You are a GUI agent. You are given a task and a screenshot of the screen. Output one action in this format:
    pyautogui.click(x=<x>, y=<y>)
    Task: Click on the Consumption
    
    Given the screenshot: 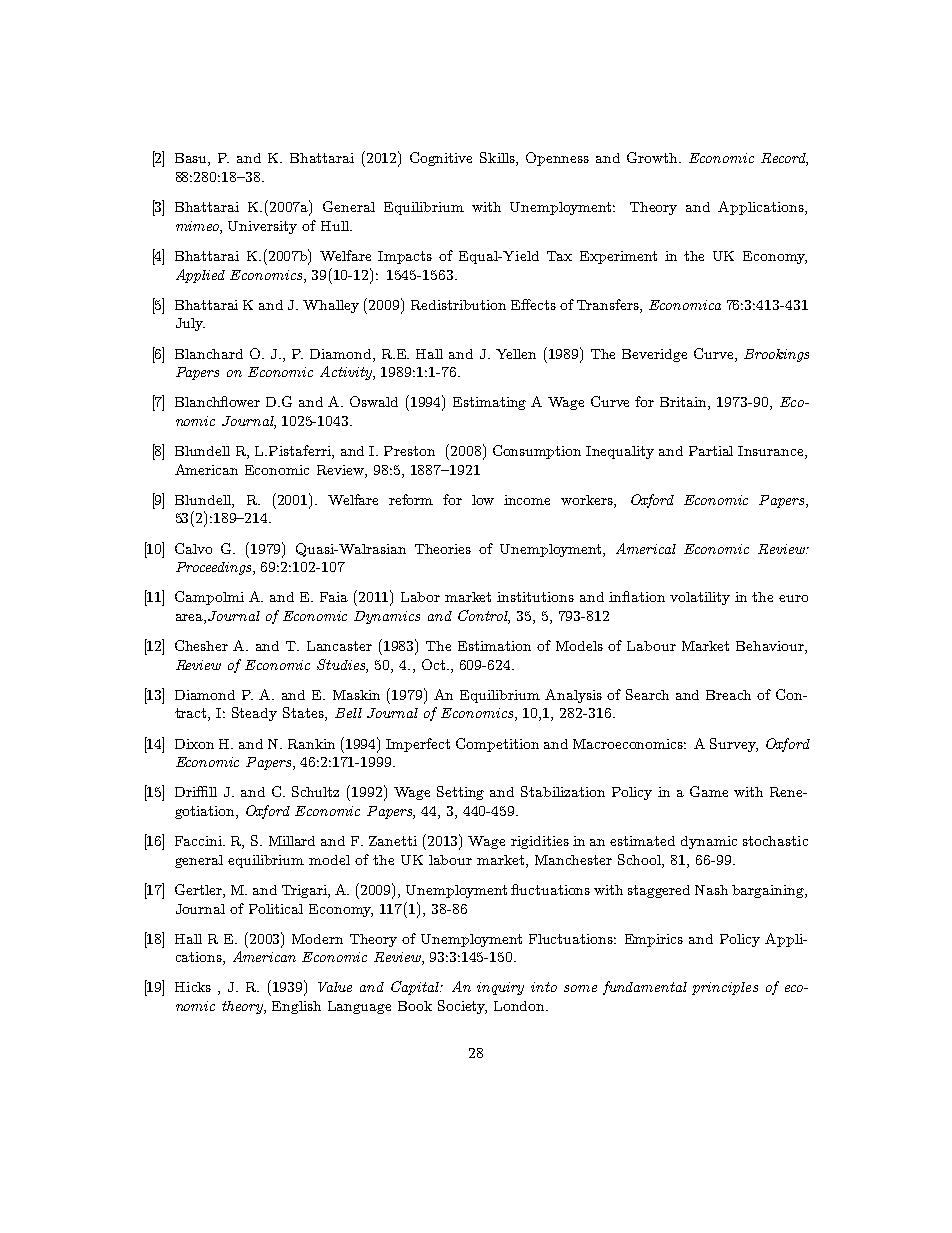 What is the action you would take?
    pyautogui.click(x=537, y=452)
